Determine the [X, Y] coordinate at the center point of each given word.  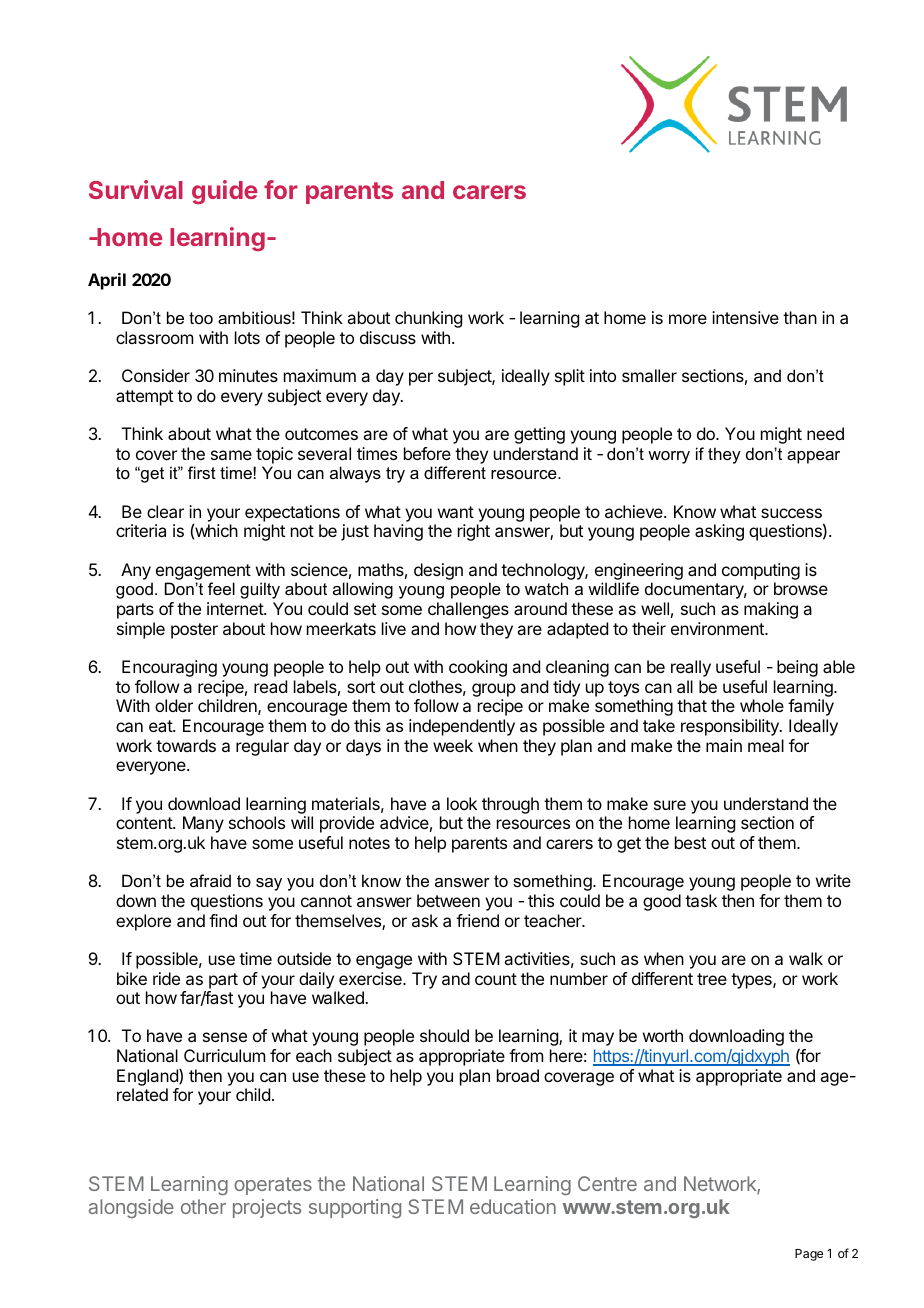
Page [809, 1255]
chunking [428, 319]
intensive [745, 317]
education [513, 1206]
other [203, 1206]
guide [224, 192]
